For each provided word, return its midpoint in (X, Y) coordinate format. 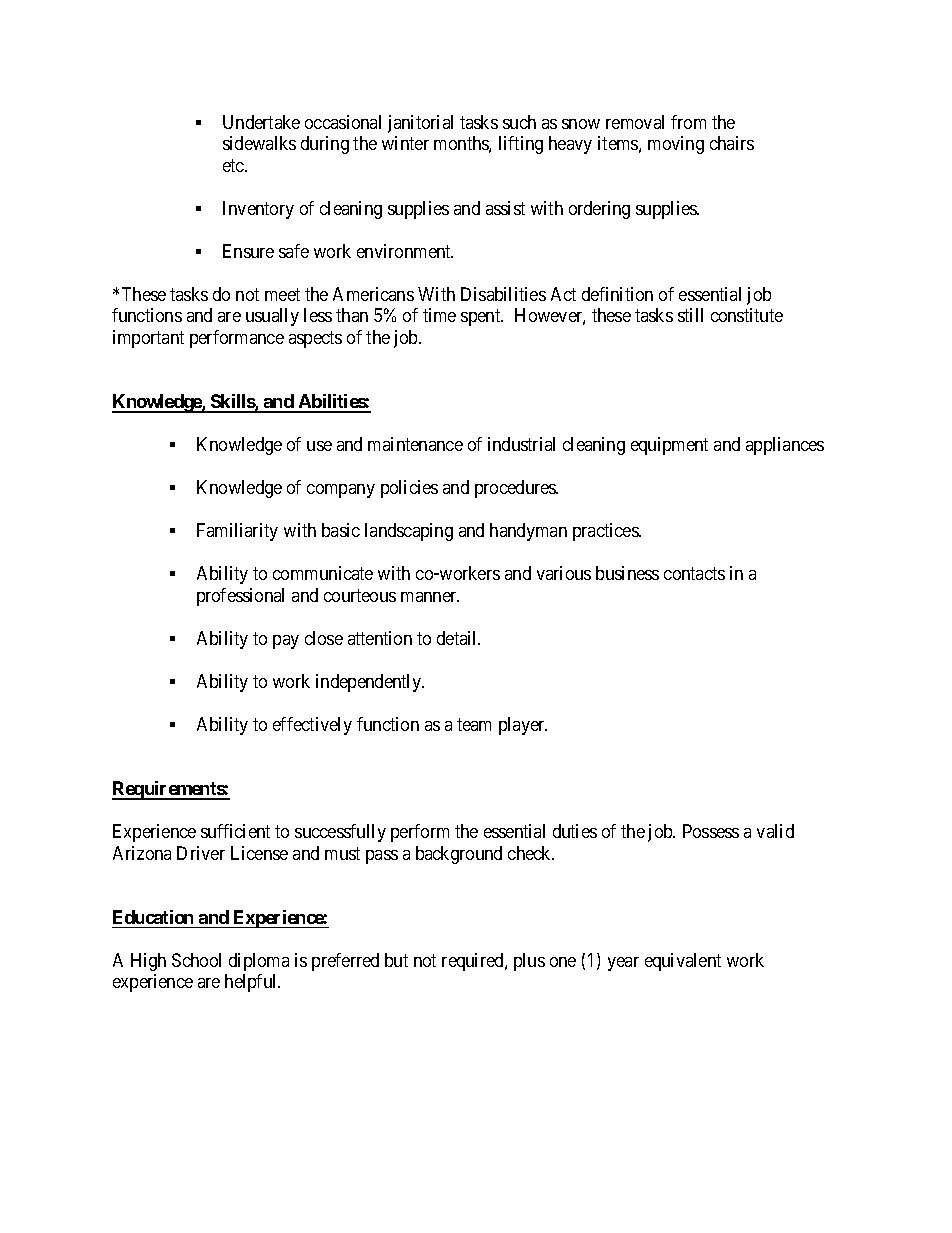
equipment (669, 446)
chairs (732, 143)
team (474, 724)
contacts (694, 573)
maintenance (415, 444)
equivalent (683, 962)
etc (234, 165)
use (319, 446)
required (474, 962)
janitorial (420, 124)
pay (286, 642)
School (196, 960)
